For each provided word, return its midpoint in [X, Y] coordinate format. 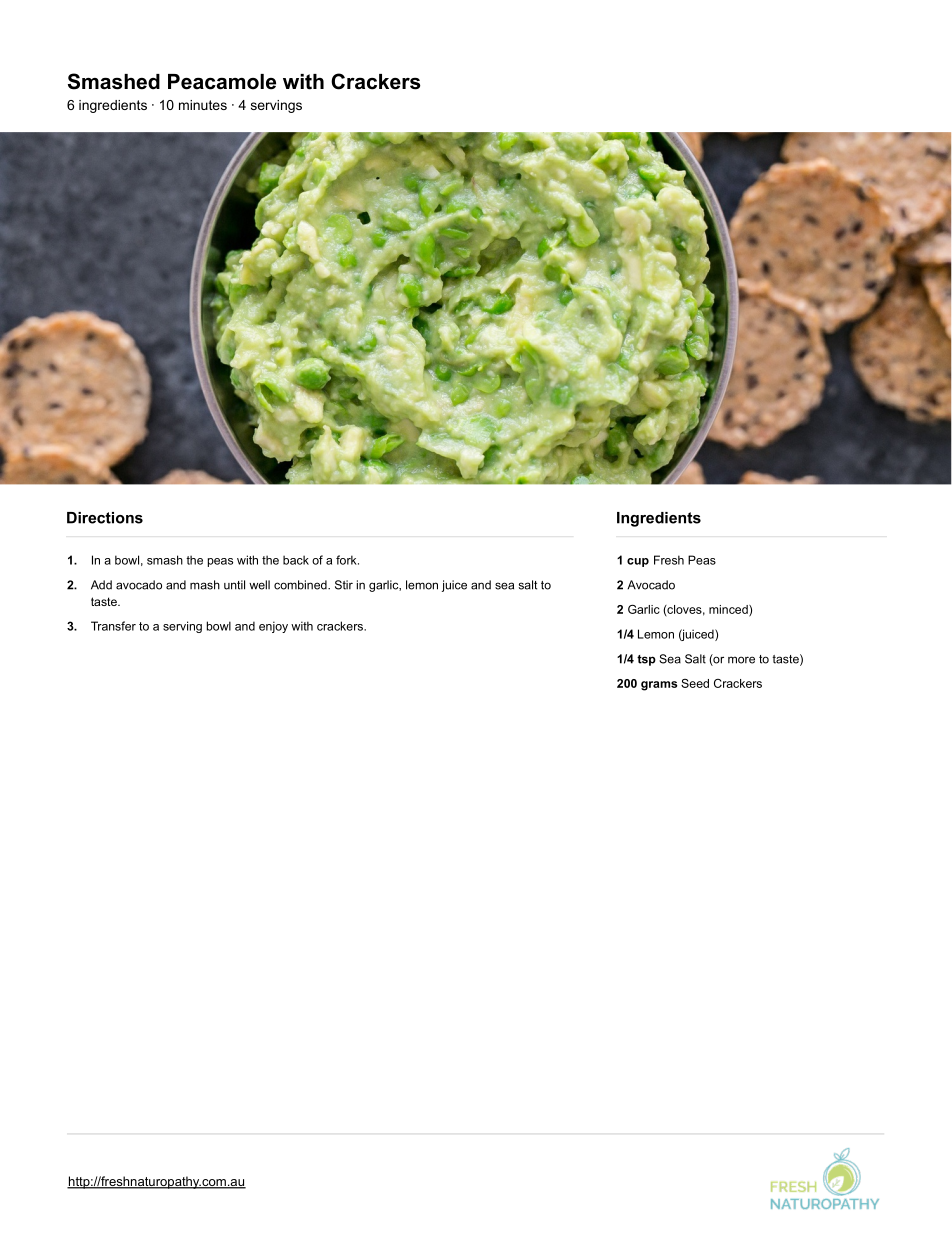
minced [729, 610]
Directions [105, 518]
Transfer [113, 626]
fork [347, 560]
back [296, 560]
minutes [203, 105]
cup [638, 562]
